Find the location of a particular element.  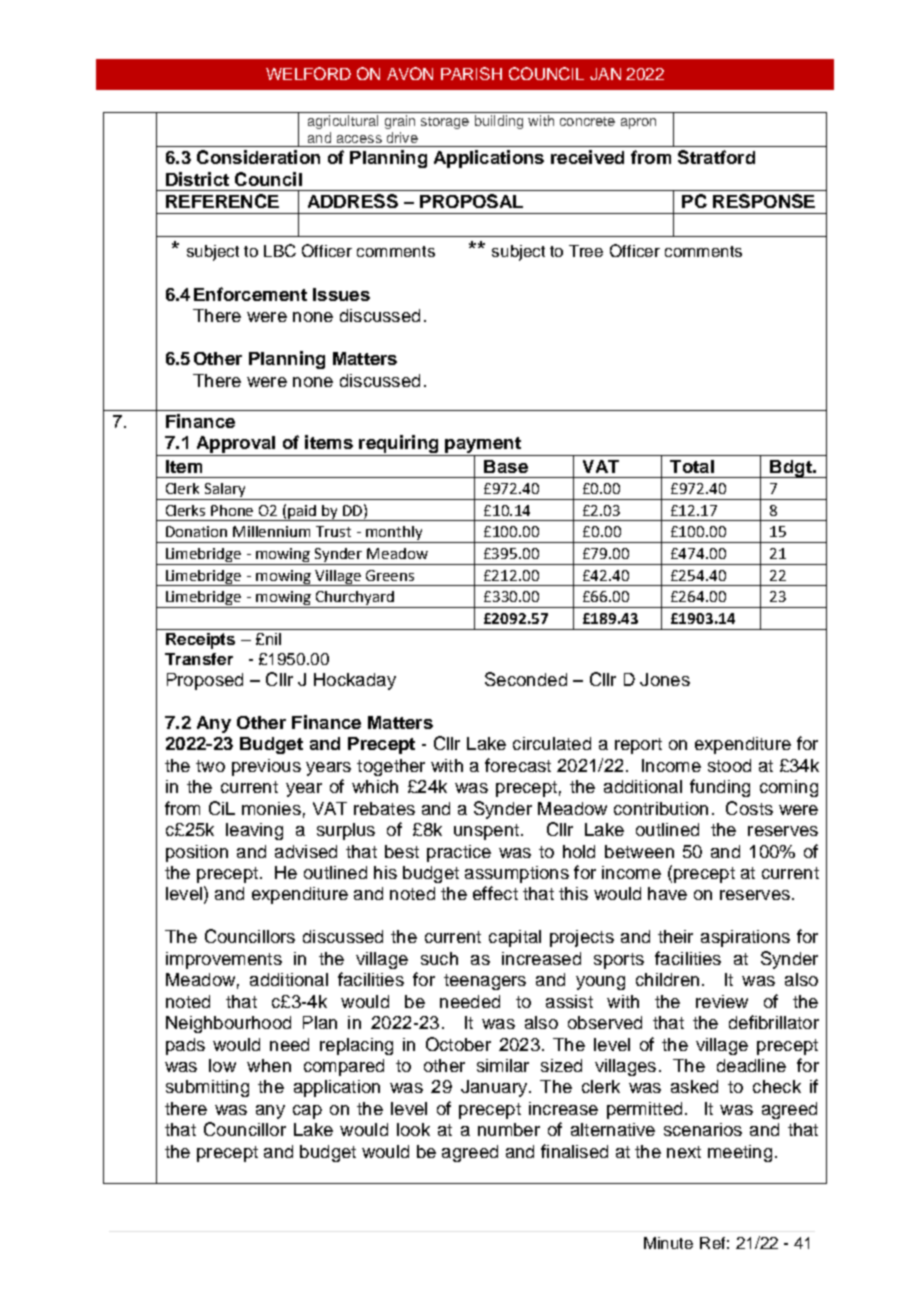

Proposed is located at coordinates (205, 681).
